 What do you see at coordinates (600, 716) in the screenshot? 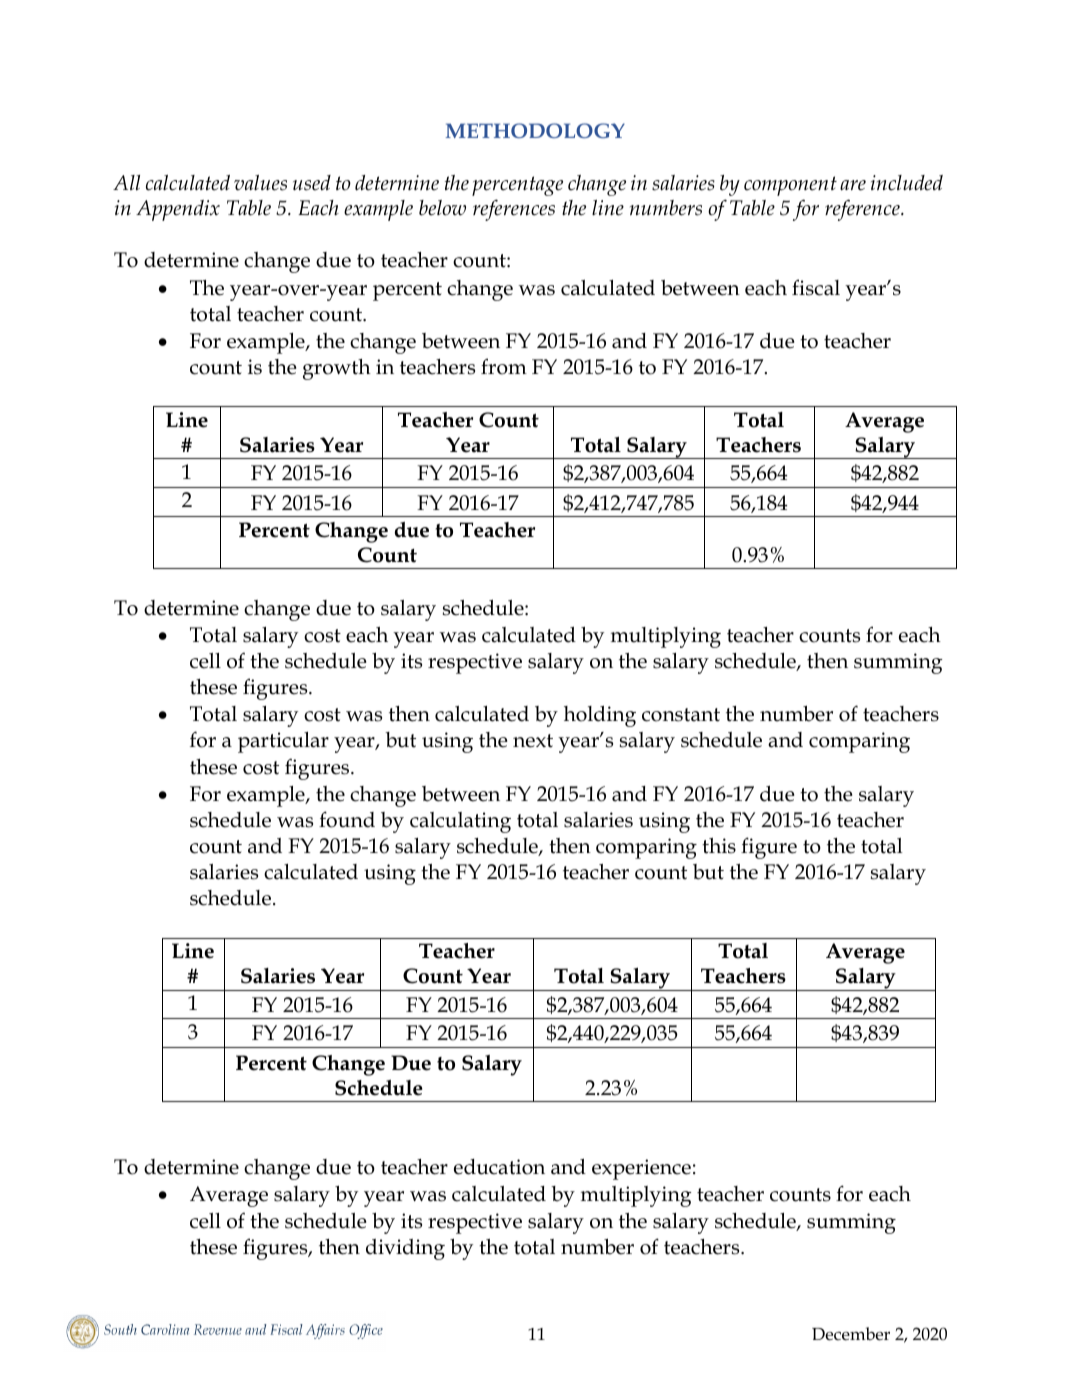
I see `holding` at bounding box center [600, 716].
